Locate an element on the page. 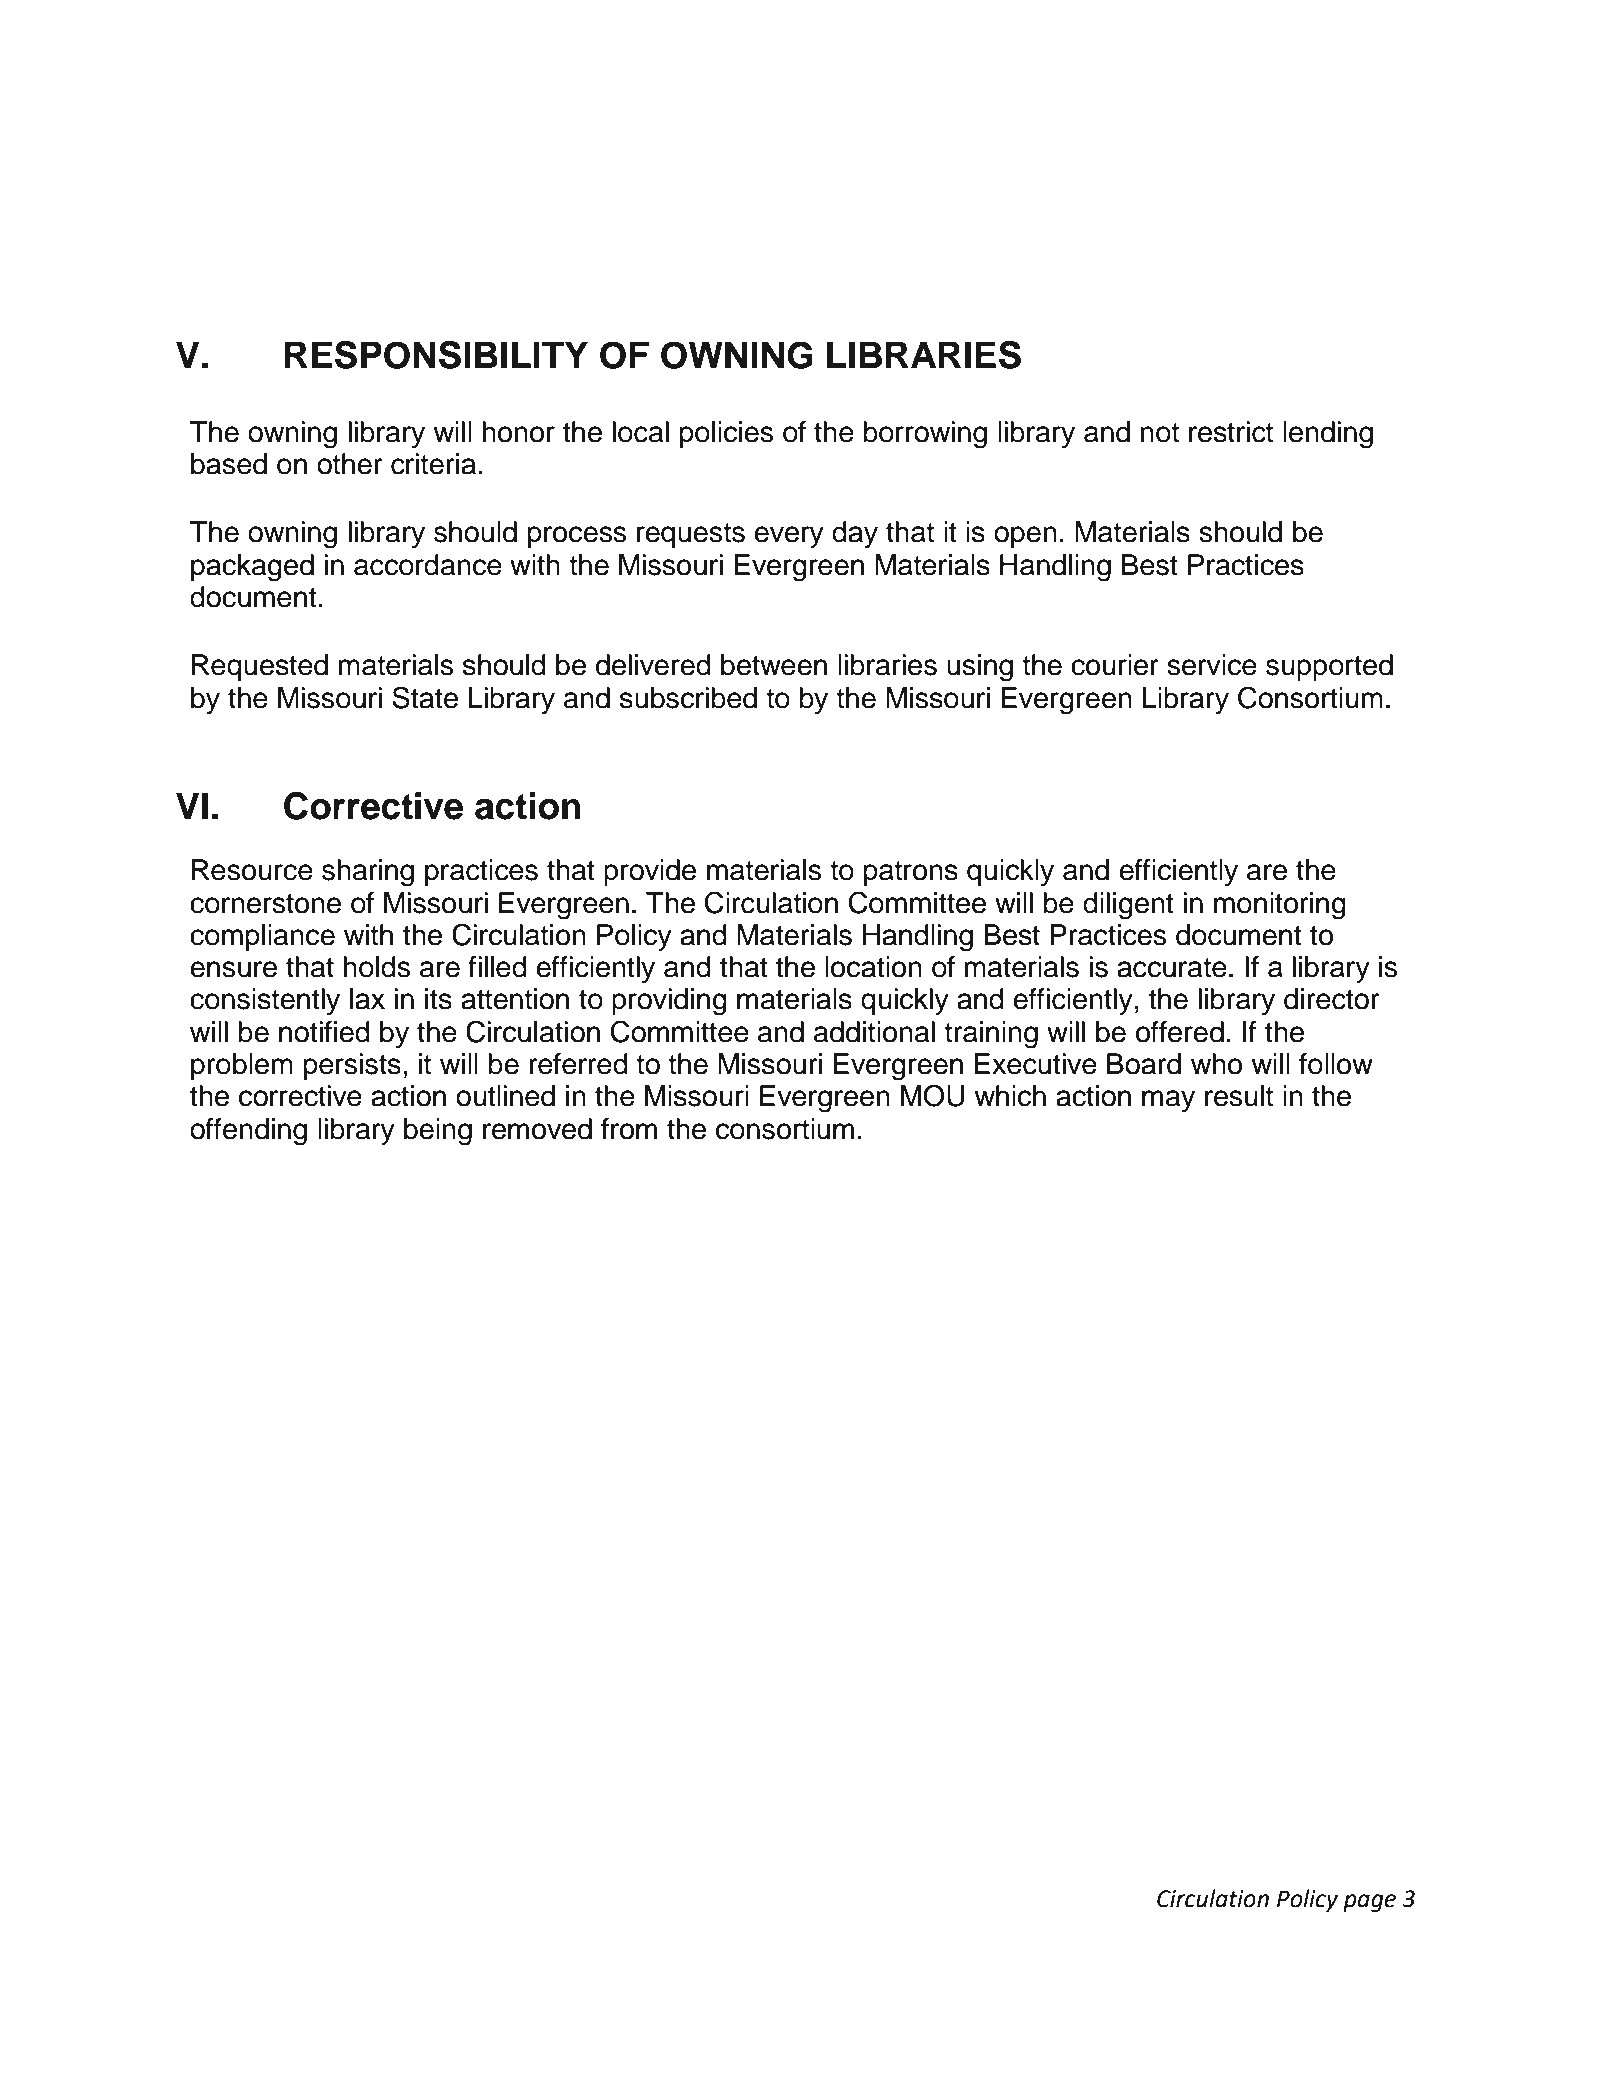 The image size is (1603, 2075). MOU is located at coordinates (932, 1095).
